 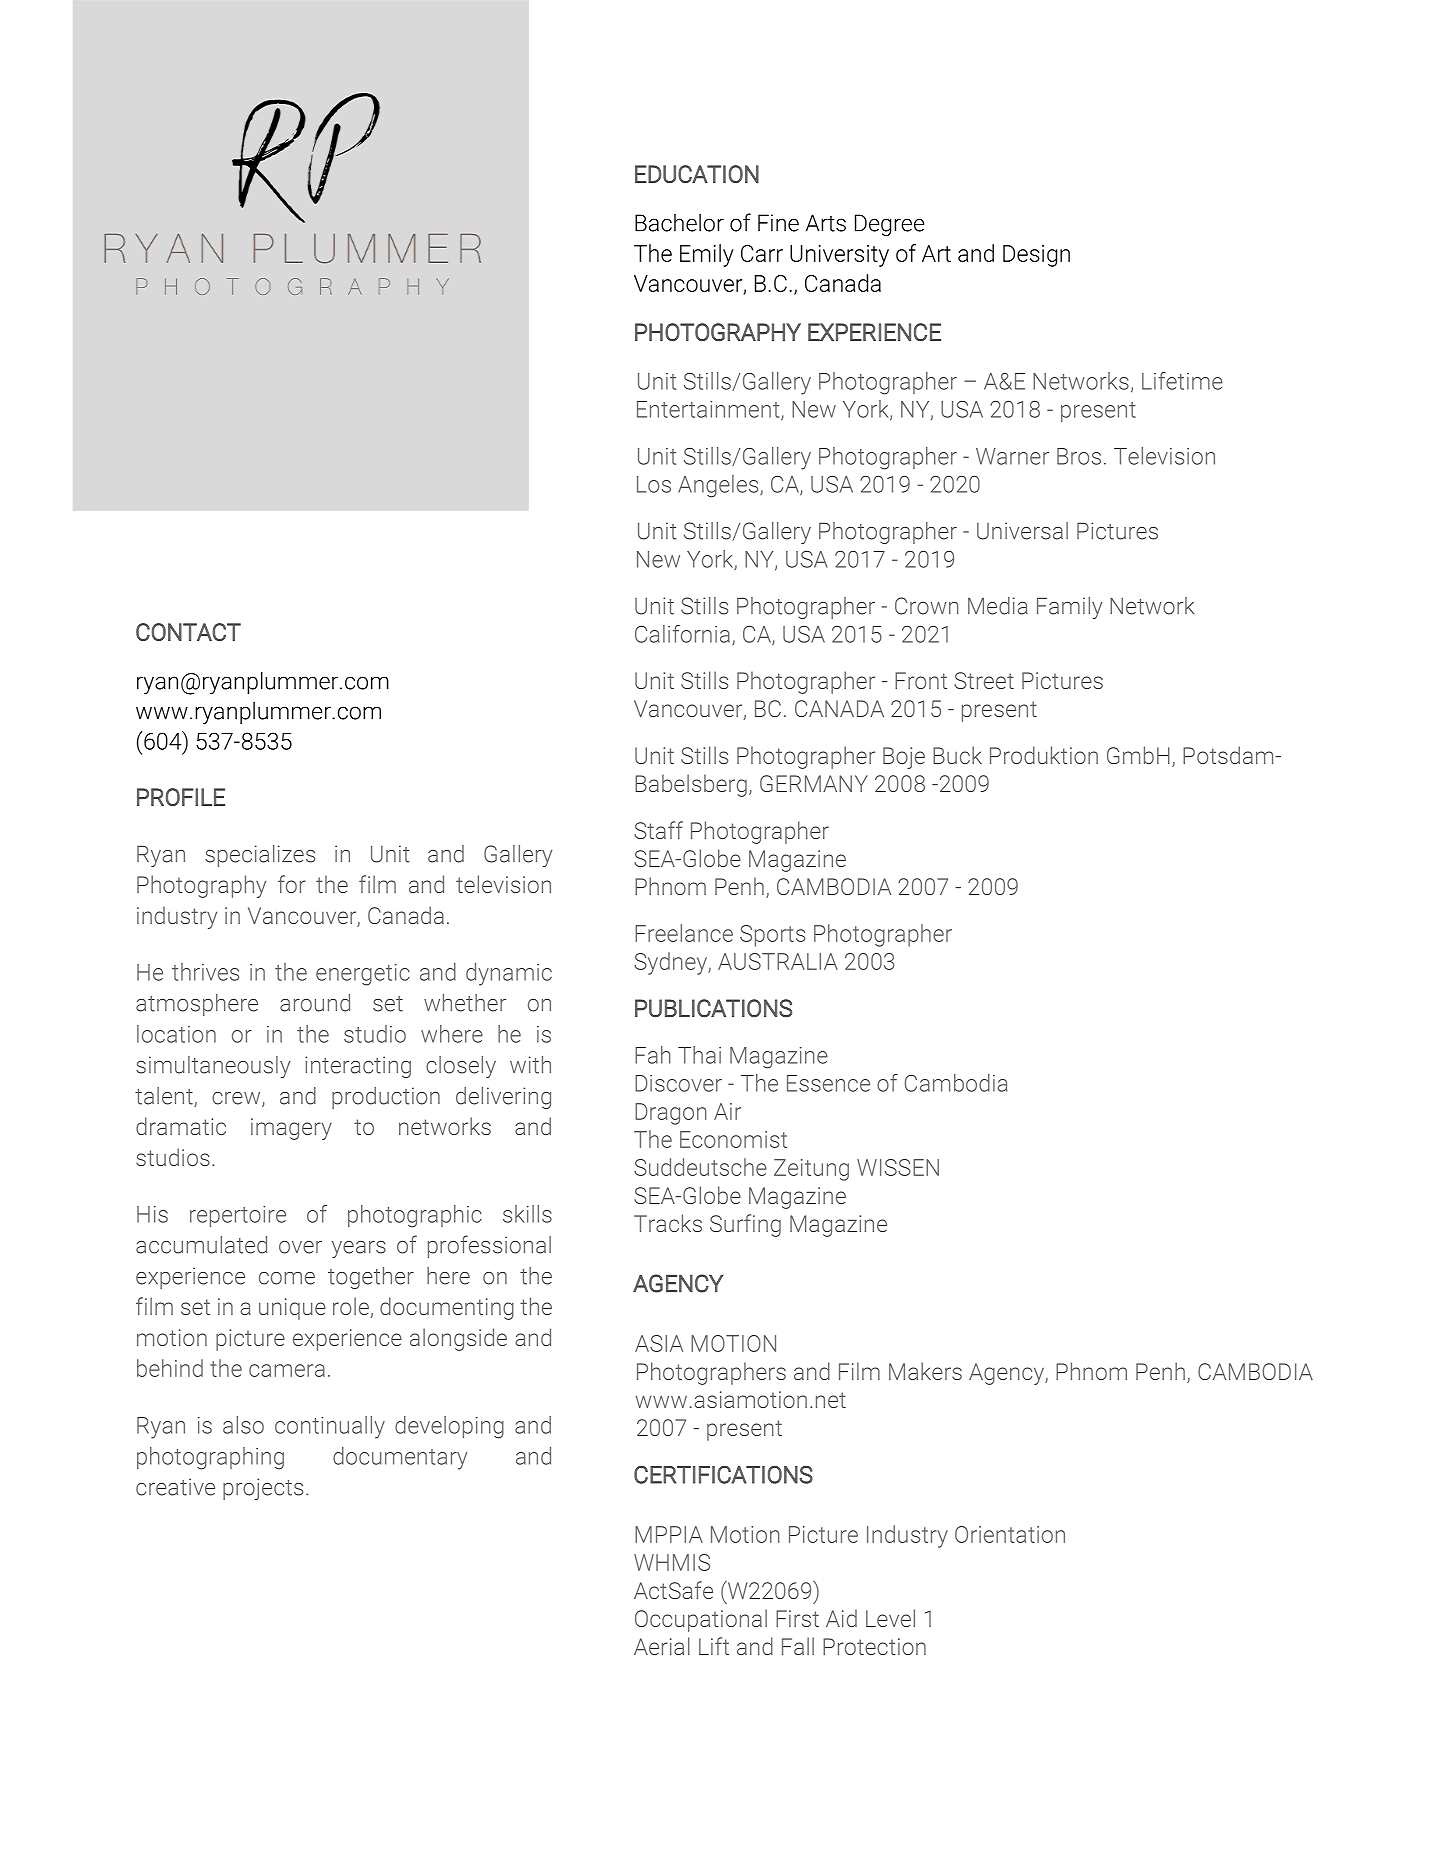 What do you see at coordinates (260, 856) in the screenshot?
I see `specializes` at bounding box center [260, 856].
